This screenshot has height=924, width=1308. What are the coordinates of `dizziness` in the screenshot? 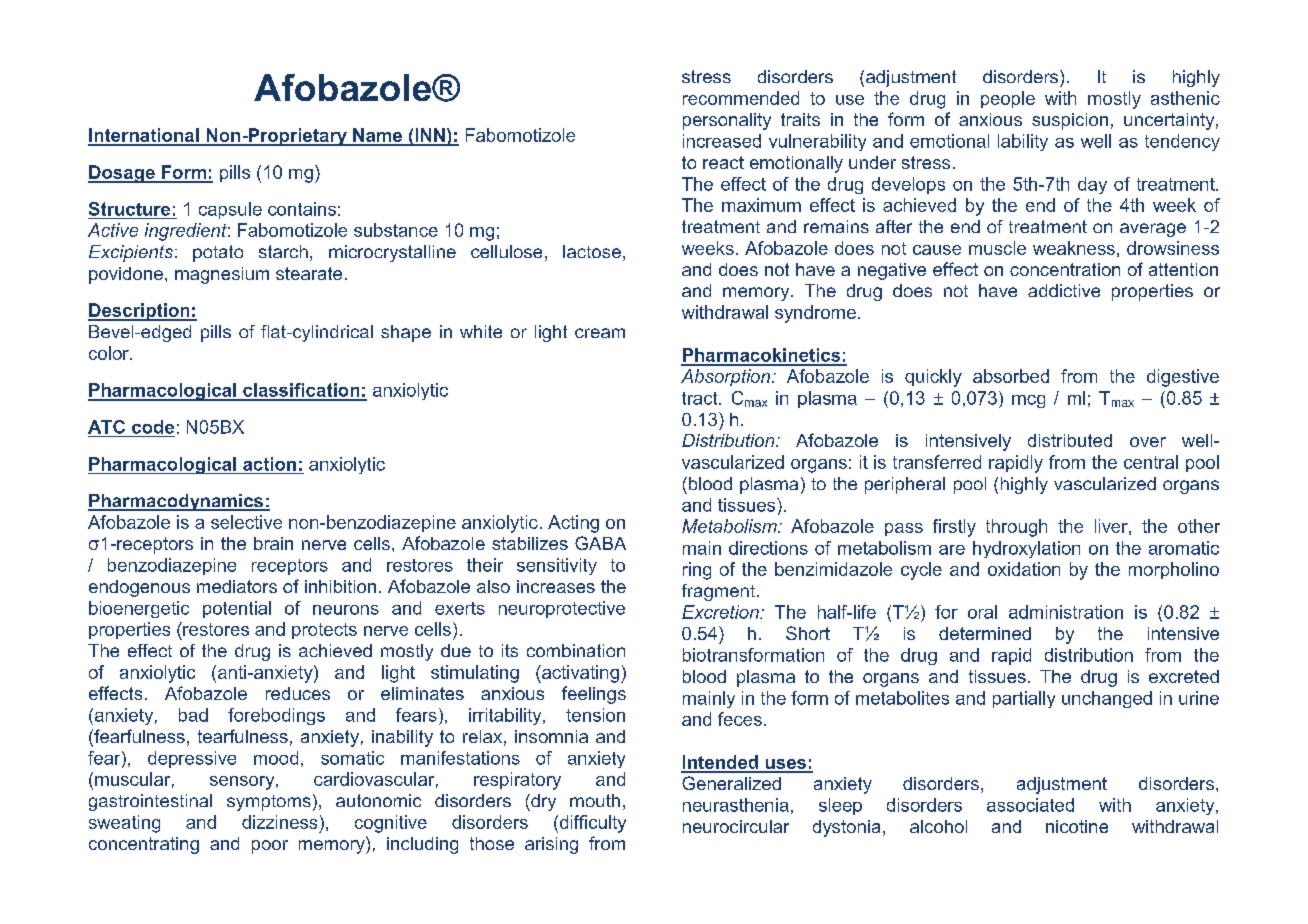 It's located at (279, 822).
